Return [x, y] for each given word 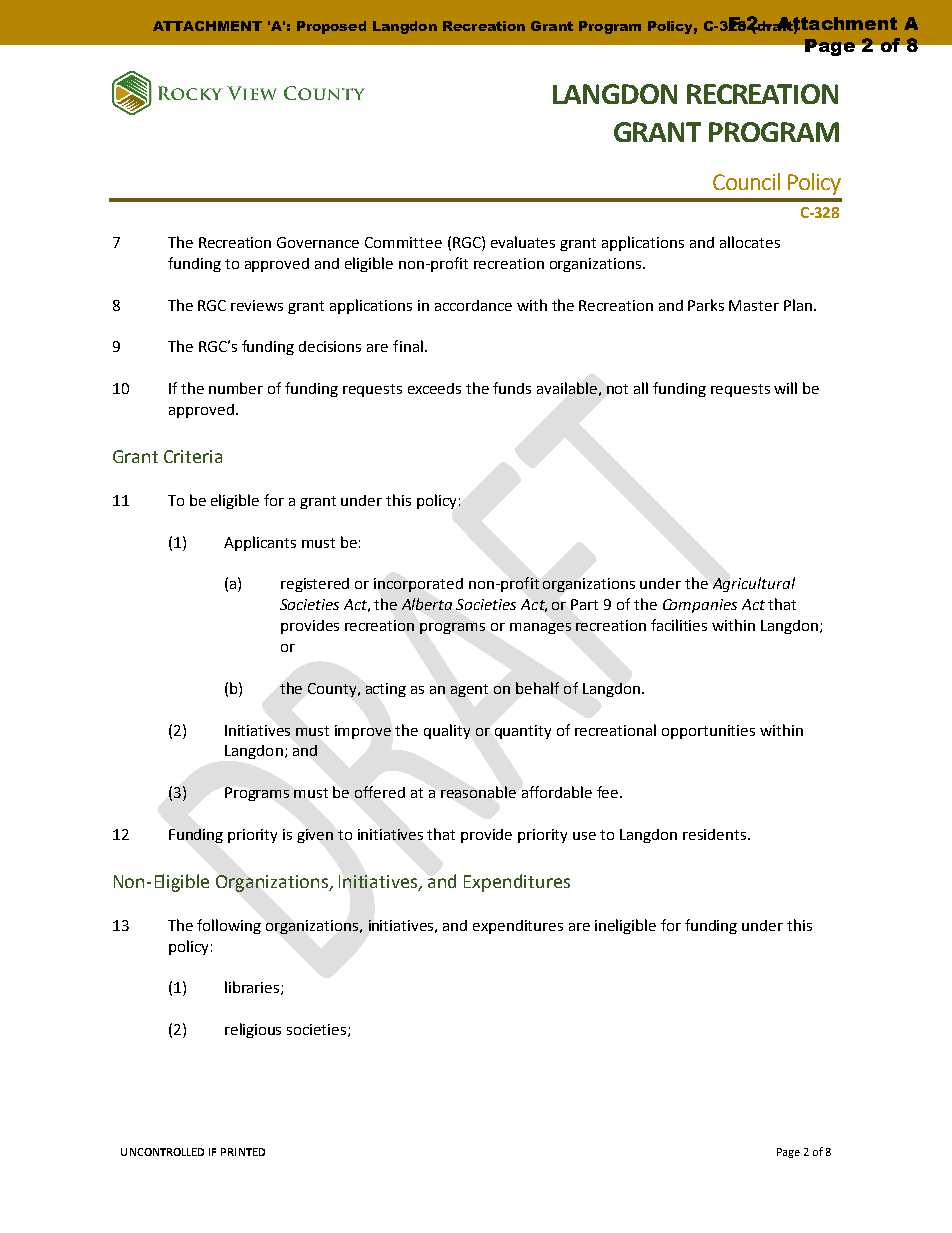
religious [253, 1030]
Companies [700, 606]
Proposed [331, 27]
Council [746, 181]
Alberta [427, 604]
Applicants [260, 543]
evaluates [523, 242]
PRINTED [243, 1152]
